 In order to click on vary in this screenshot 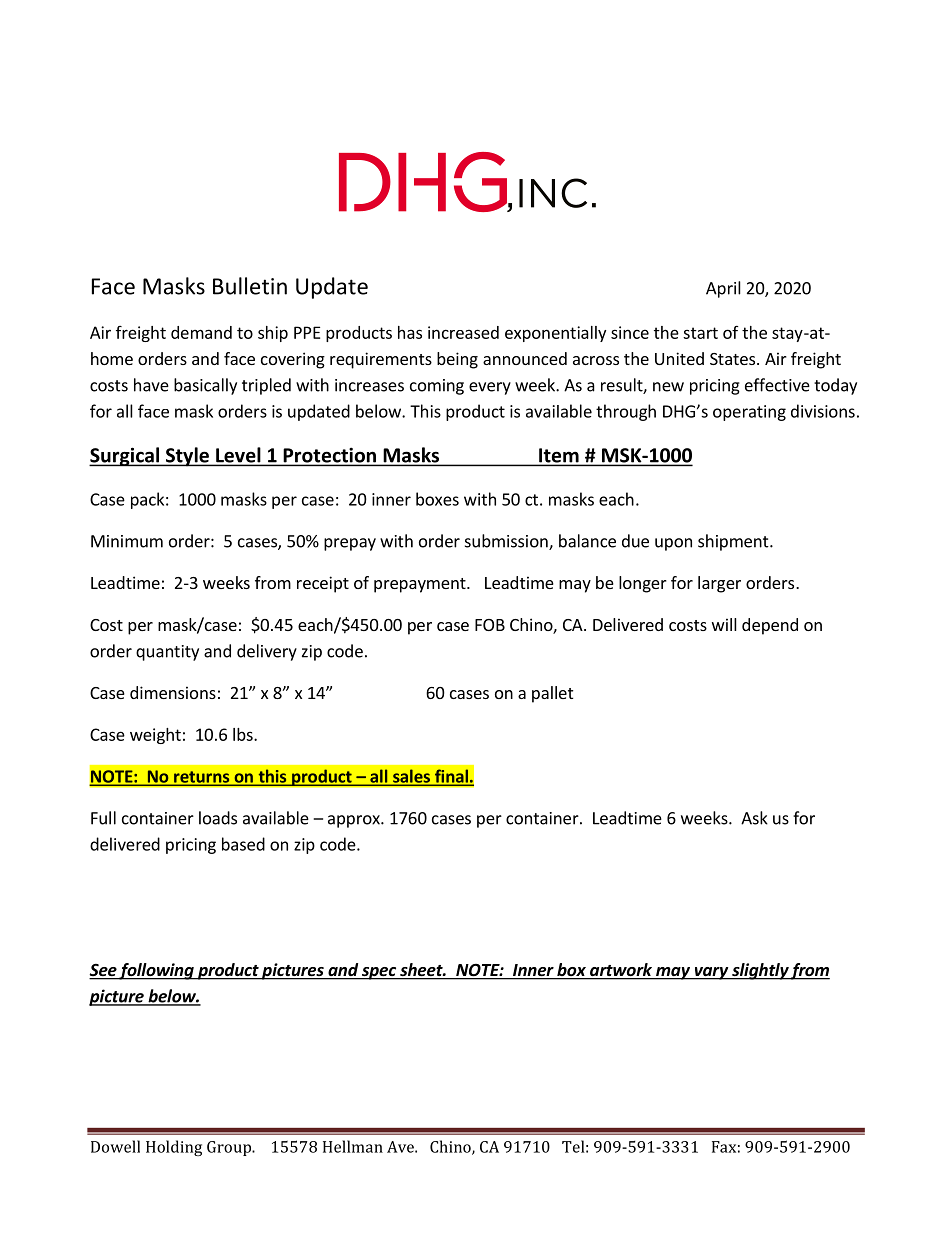, I will do `click(711, 973)`.
